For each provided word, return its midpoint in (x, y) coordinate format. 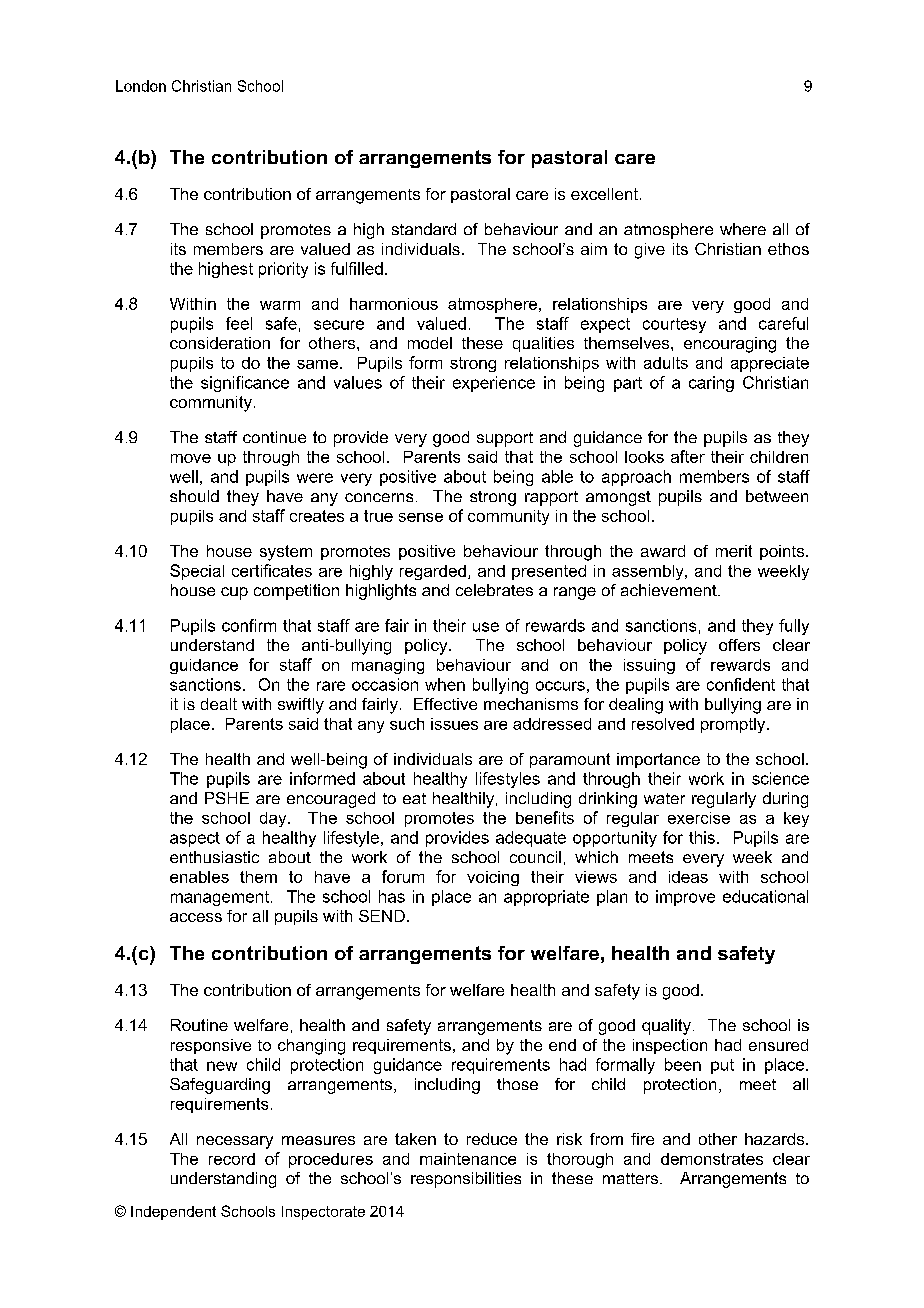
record (232, 1159)
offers (739, 645)
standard (424, 229)
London (141, 86)
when (445, 684)
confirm (249, 625)
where (743, 229)
